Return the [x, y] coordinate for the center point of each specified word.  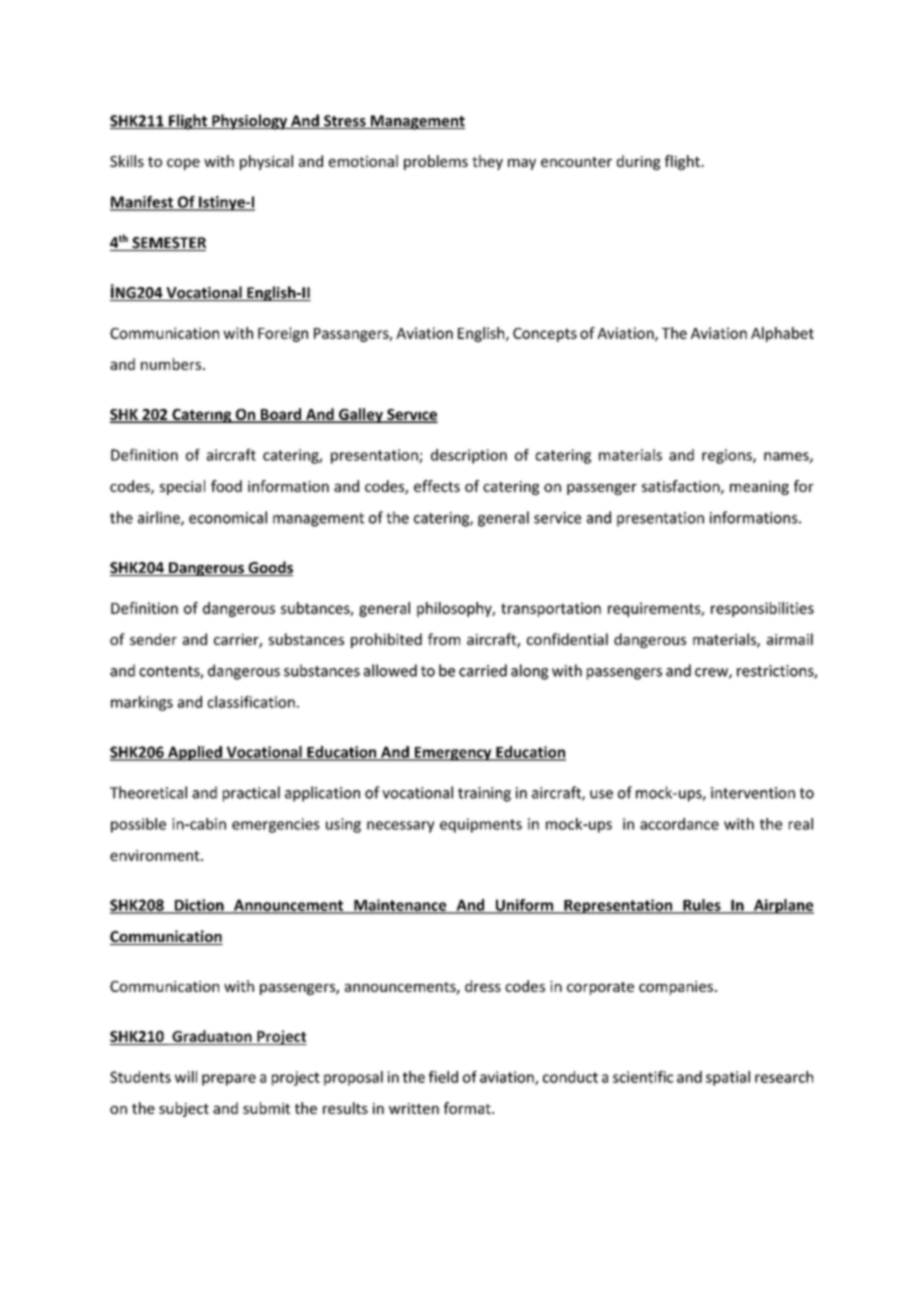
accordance [679, 824]
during [638, 162]
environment [156, 855]
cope [183, 164]
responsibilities [762, 609]
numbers [172, 364]
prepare [229, 1080]
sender [153, 639]
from [444, 639]
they [487, 162]
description [469, 456]
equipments [481, 825]
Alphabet [782, 334]
